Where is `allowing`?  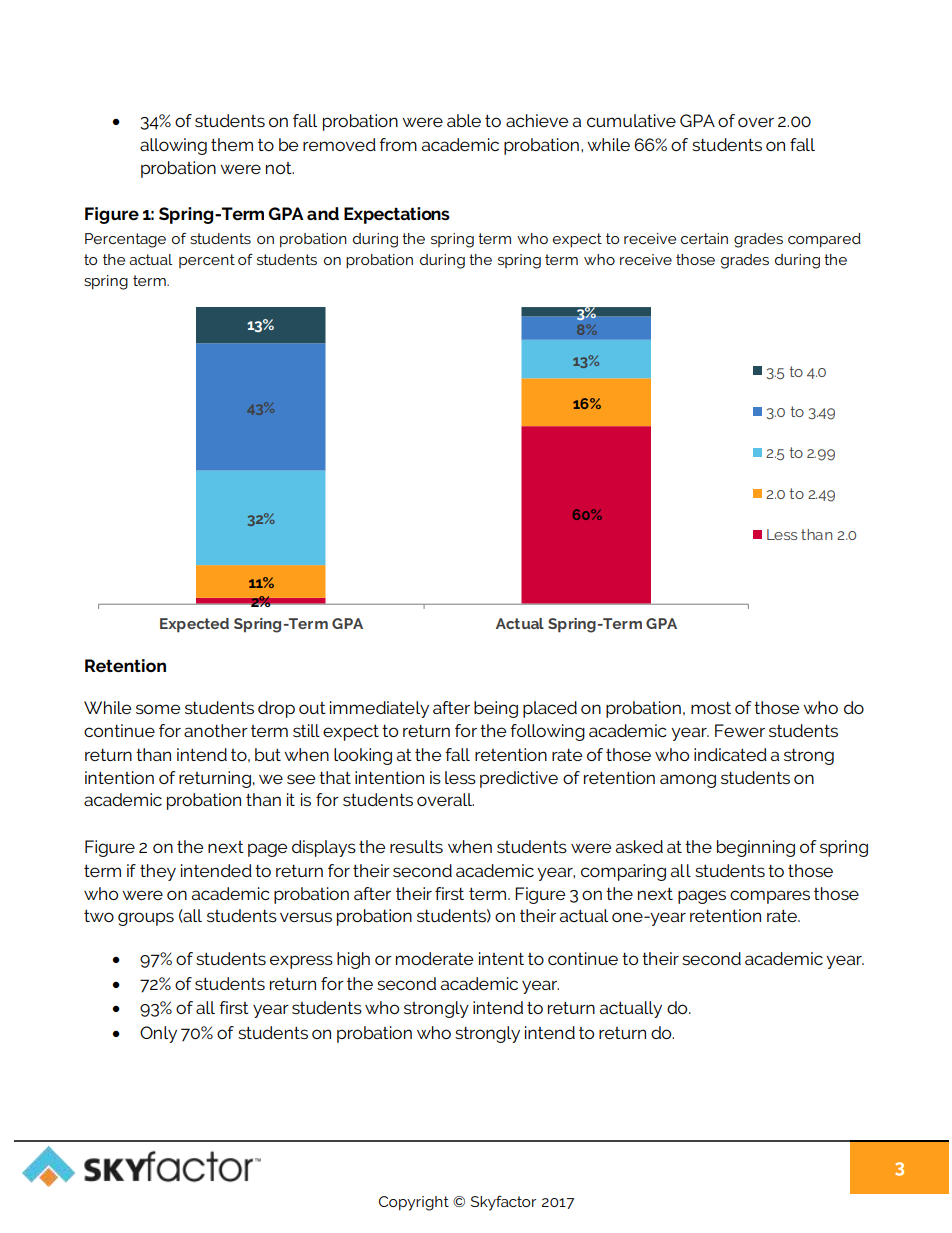 allowing is located at coordinates (173, 146).
